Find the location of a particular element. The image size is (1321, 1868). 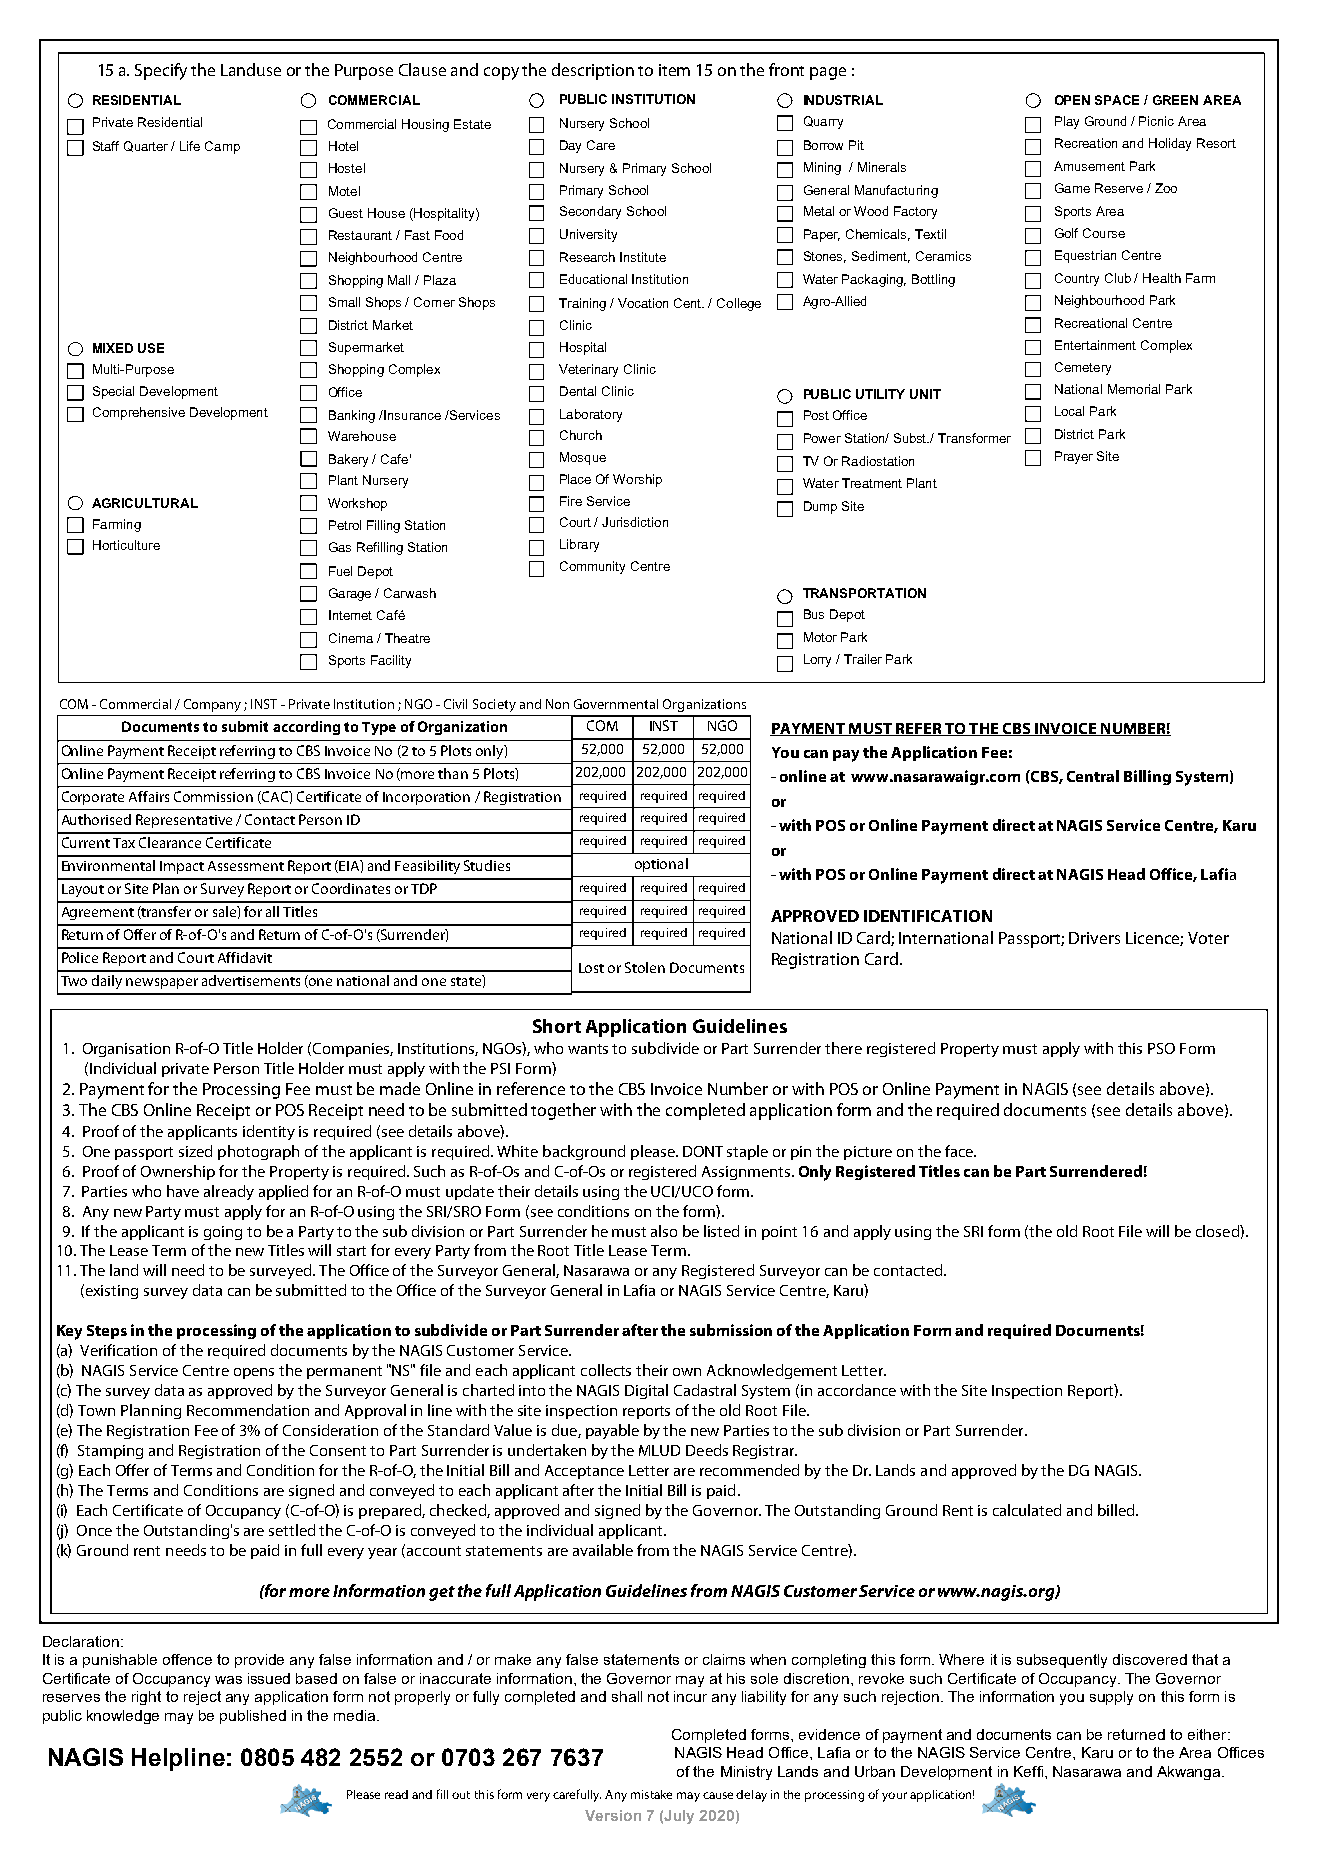

AGRICULTURAL is located at coordinates (145, 503).
